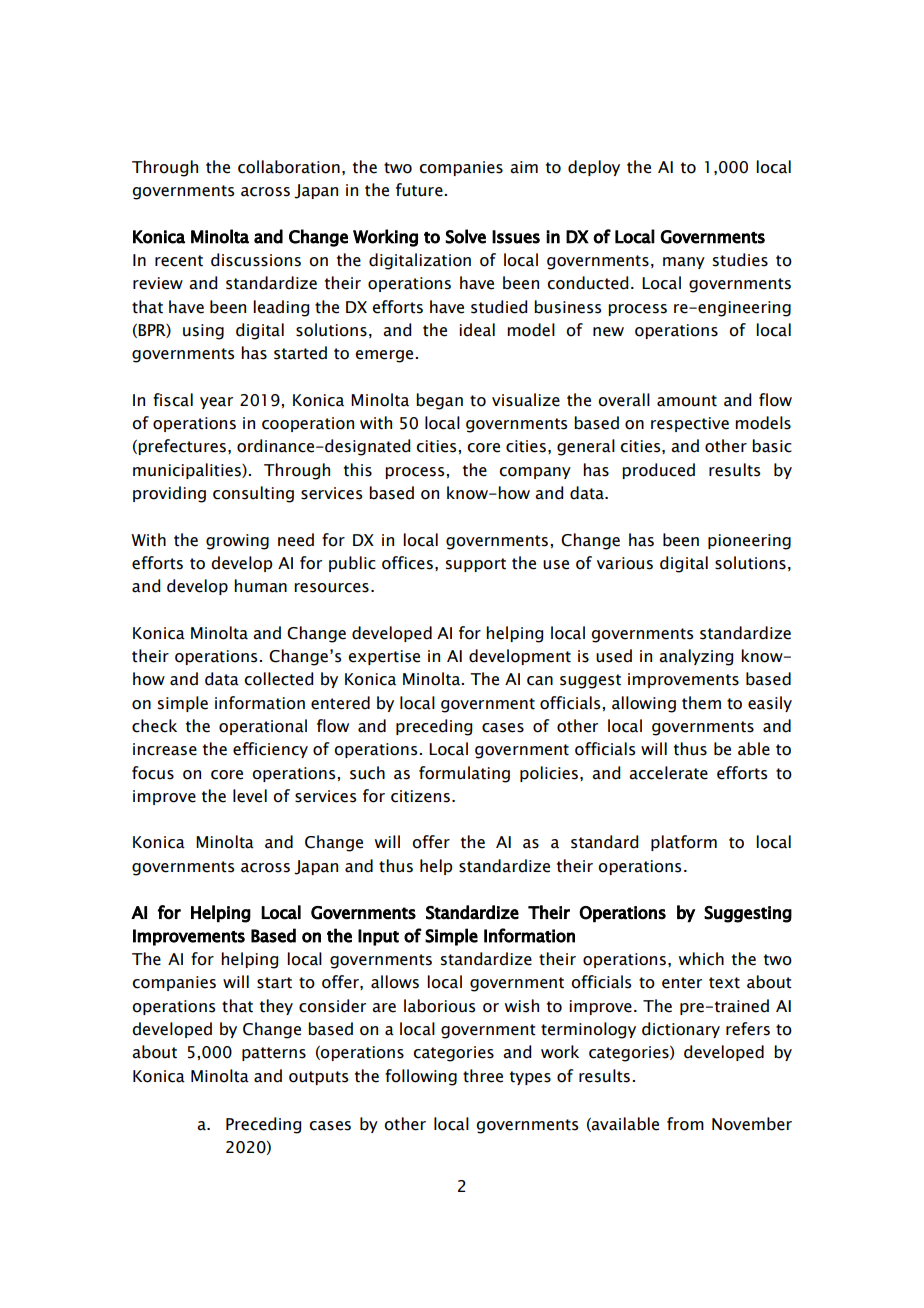 The width and height of the image is (924, 1308). What do you see at coordinates (278, 679) in the image?
I see `collected` at bounding box center [278, 679].
